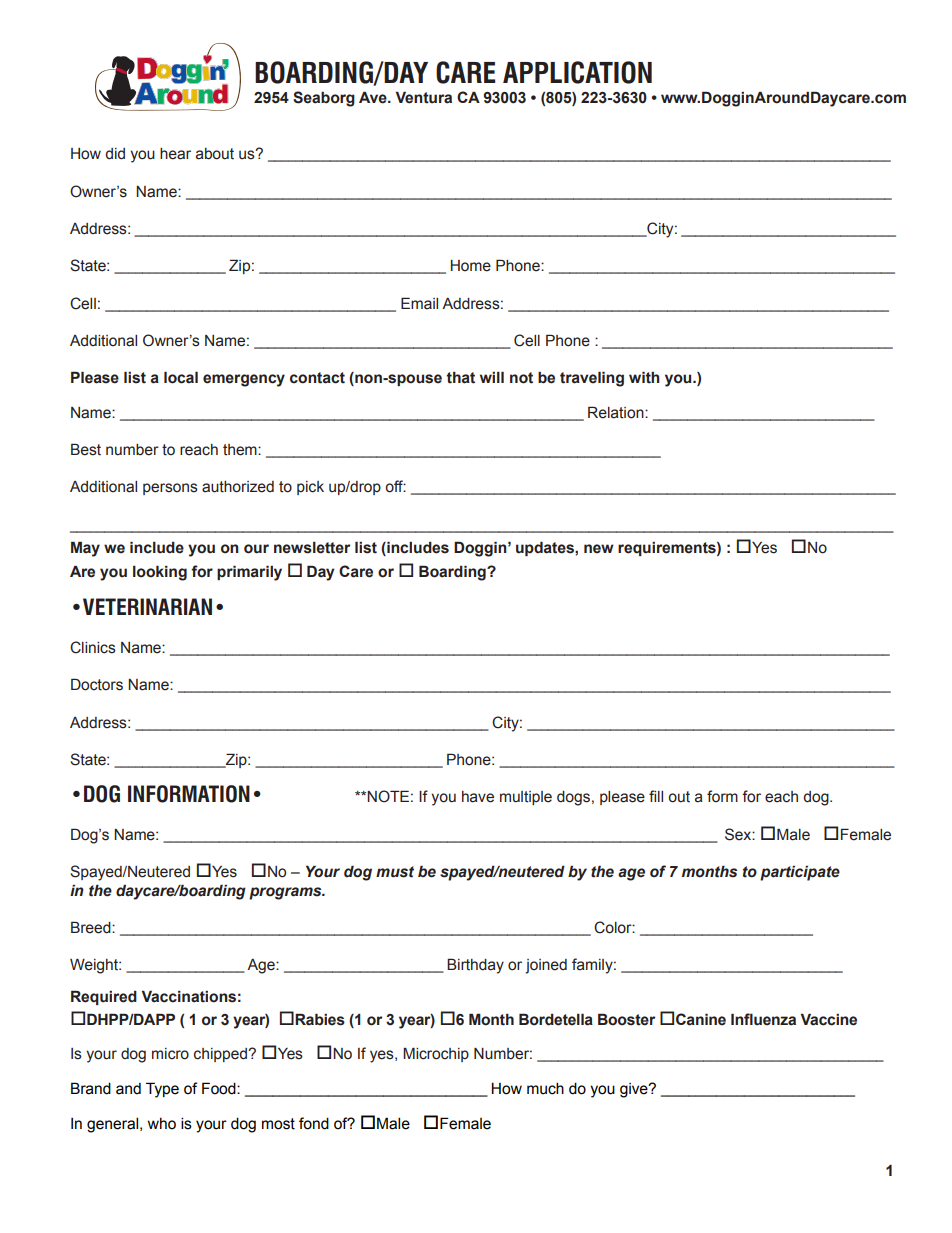 The image size is (952, 1233). Describe the element at coordinates (162, 1090) in the screenshot. I see `Type` at that location.
